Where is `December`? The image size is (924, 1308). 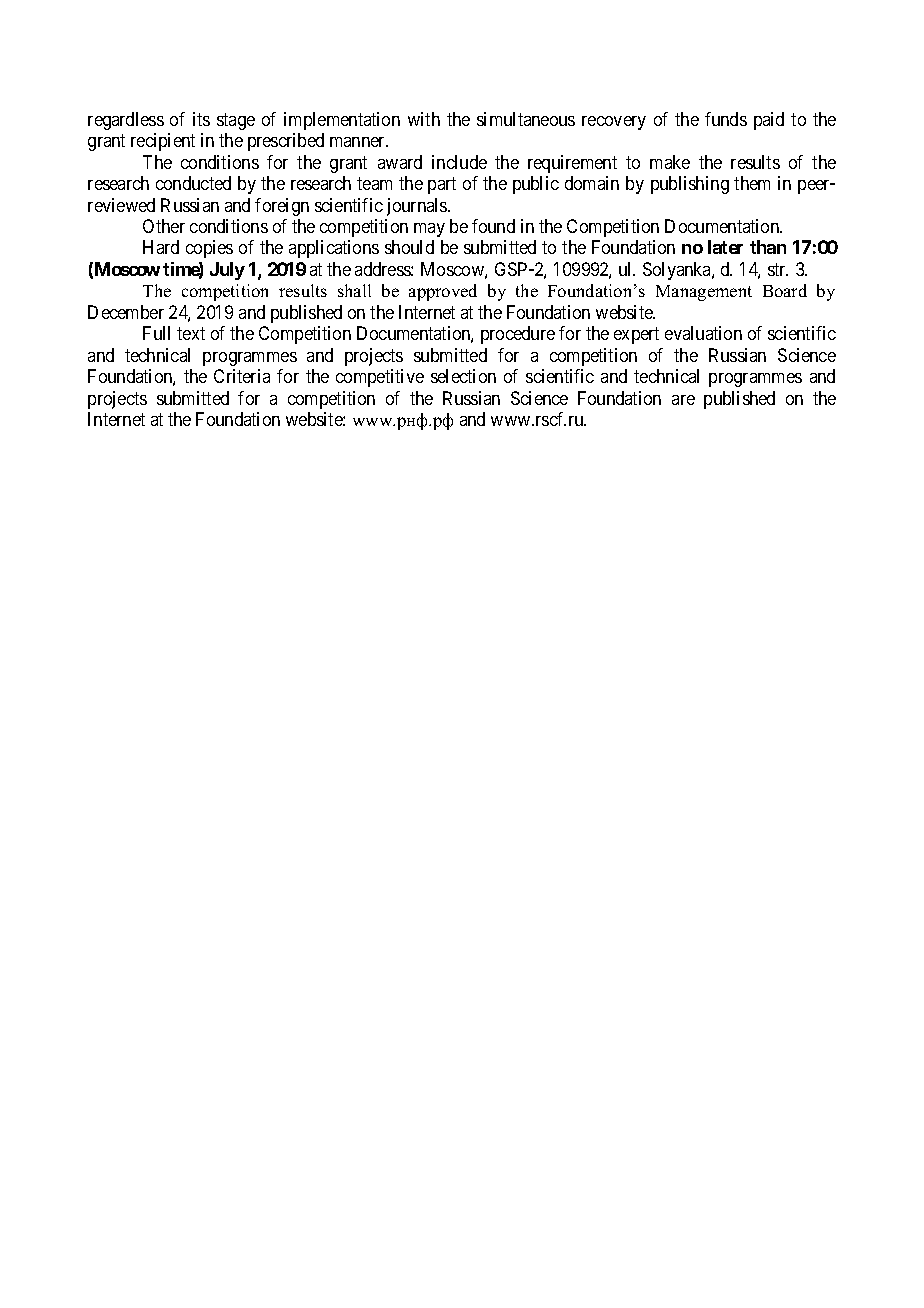
December is located at coordinates (126, 312).
